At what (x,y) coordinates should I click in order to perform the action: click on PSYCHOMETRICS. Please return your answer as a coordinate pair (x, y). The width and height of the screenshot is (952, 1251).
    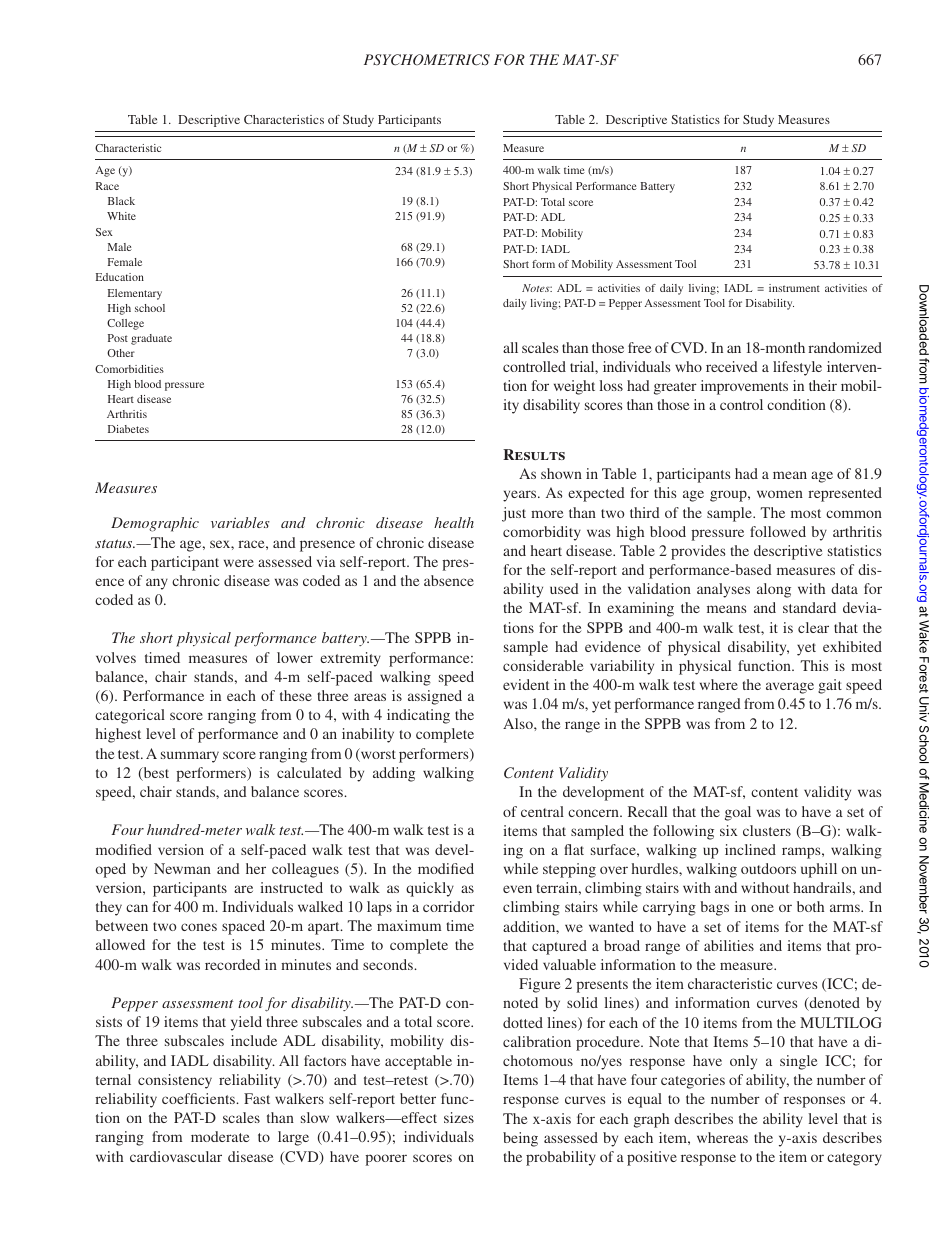
    Looking at the image, I should click on (427, 60).
